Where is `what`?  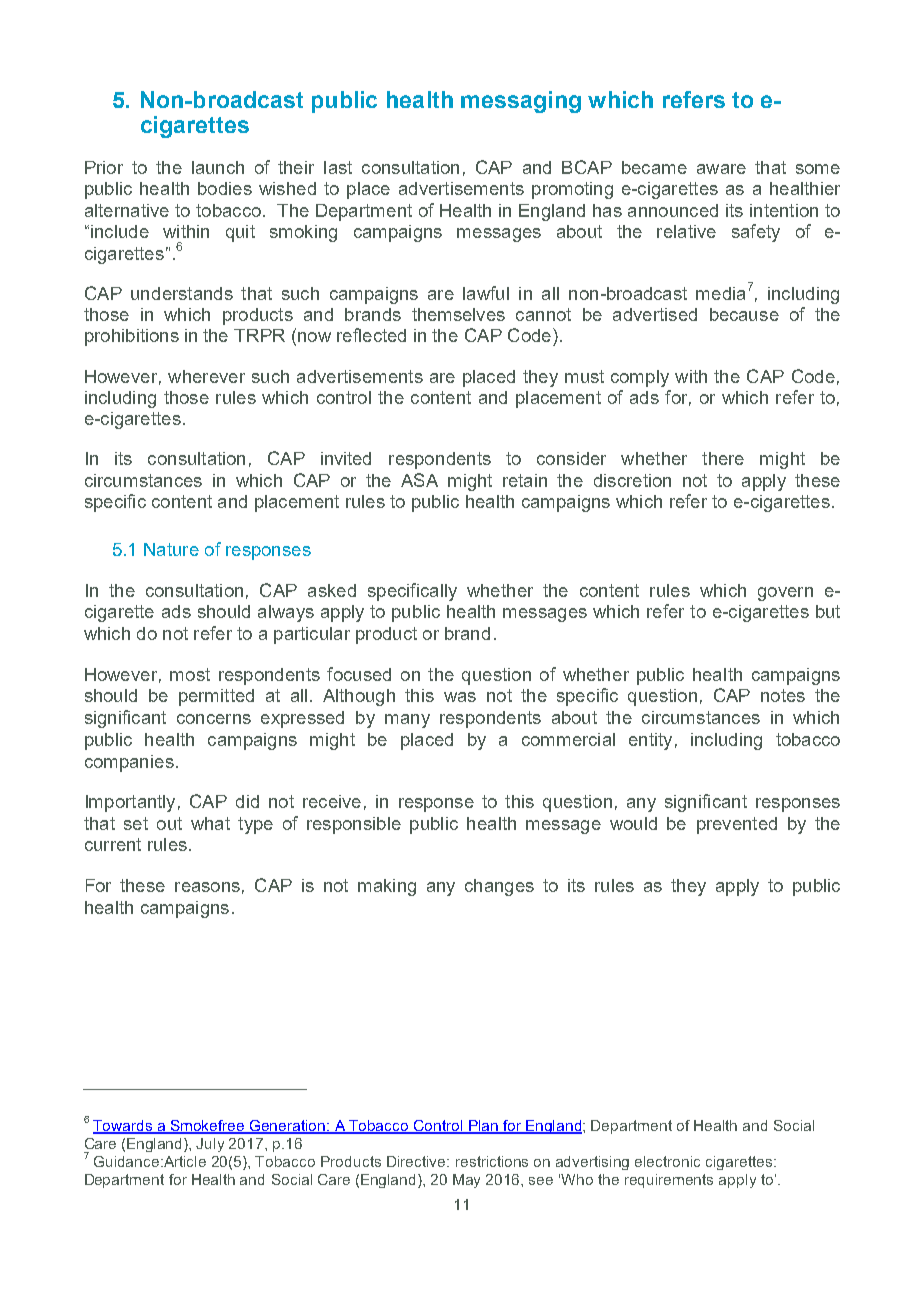
what is located at coordinates (210, 823).
